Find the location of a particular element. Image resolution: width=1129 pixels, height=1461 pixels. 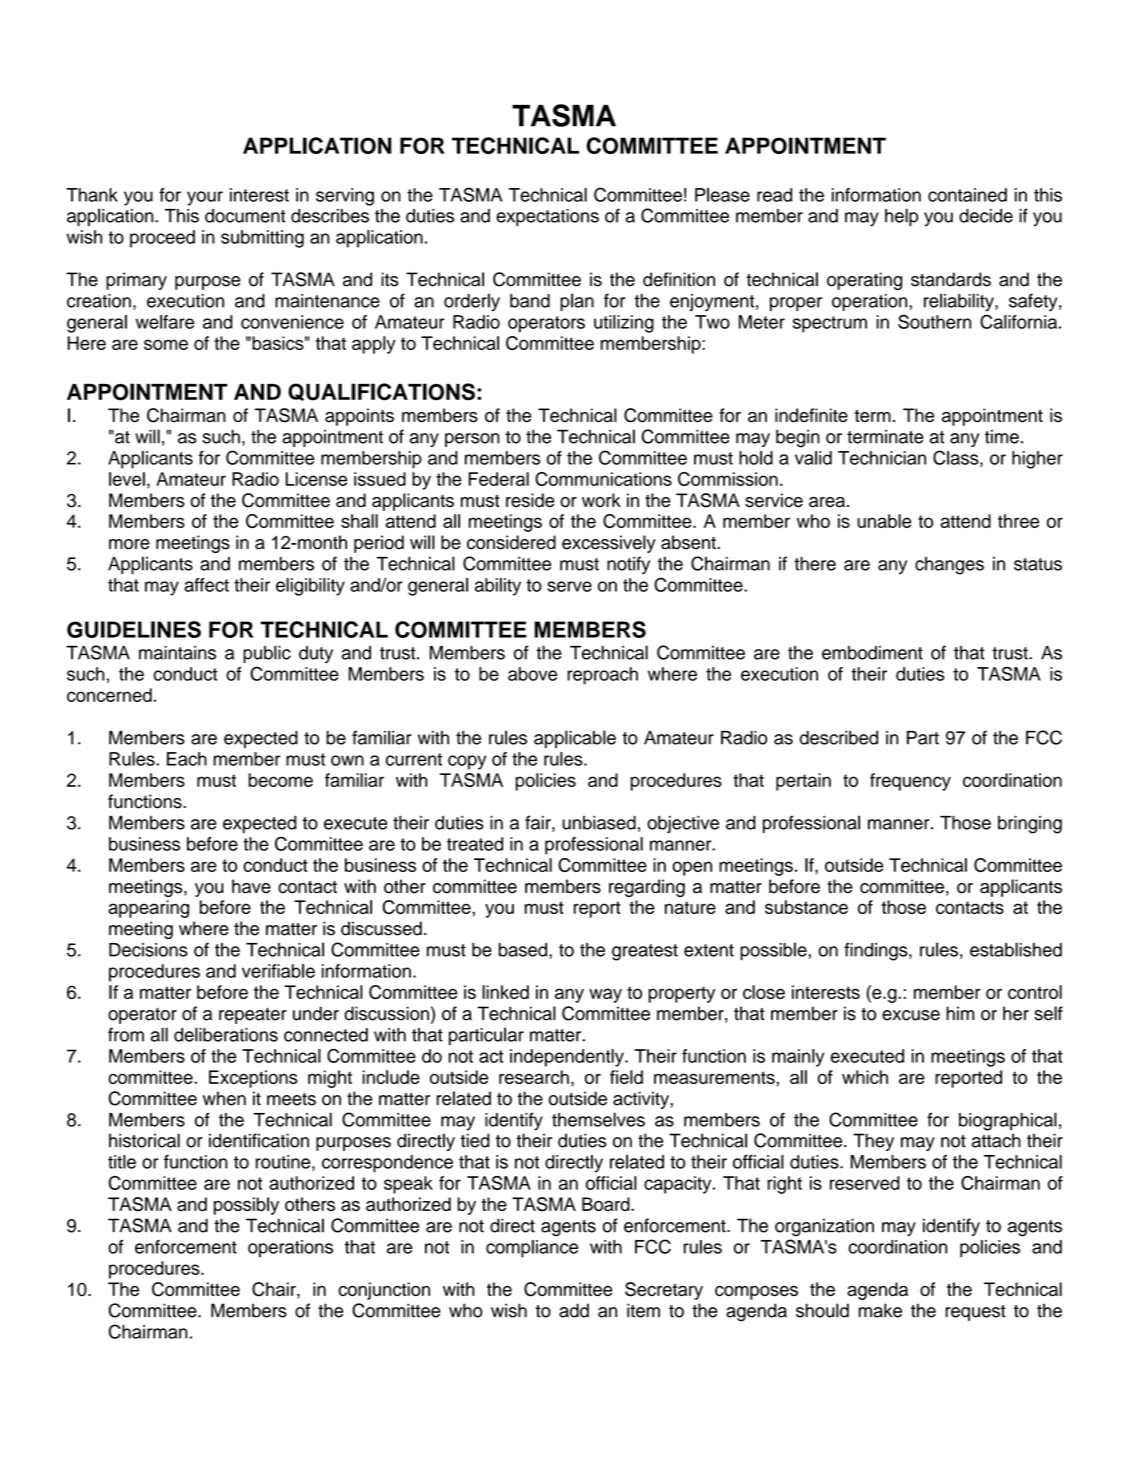

help is located at coordinates (901, 217).
